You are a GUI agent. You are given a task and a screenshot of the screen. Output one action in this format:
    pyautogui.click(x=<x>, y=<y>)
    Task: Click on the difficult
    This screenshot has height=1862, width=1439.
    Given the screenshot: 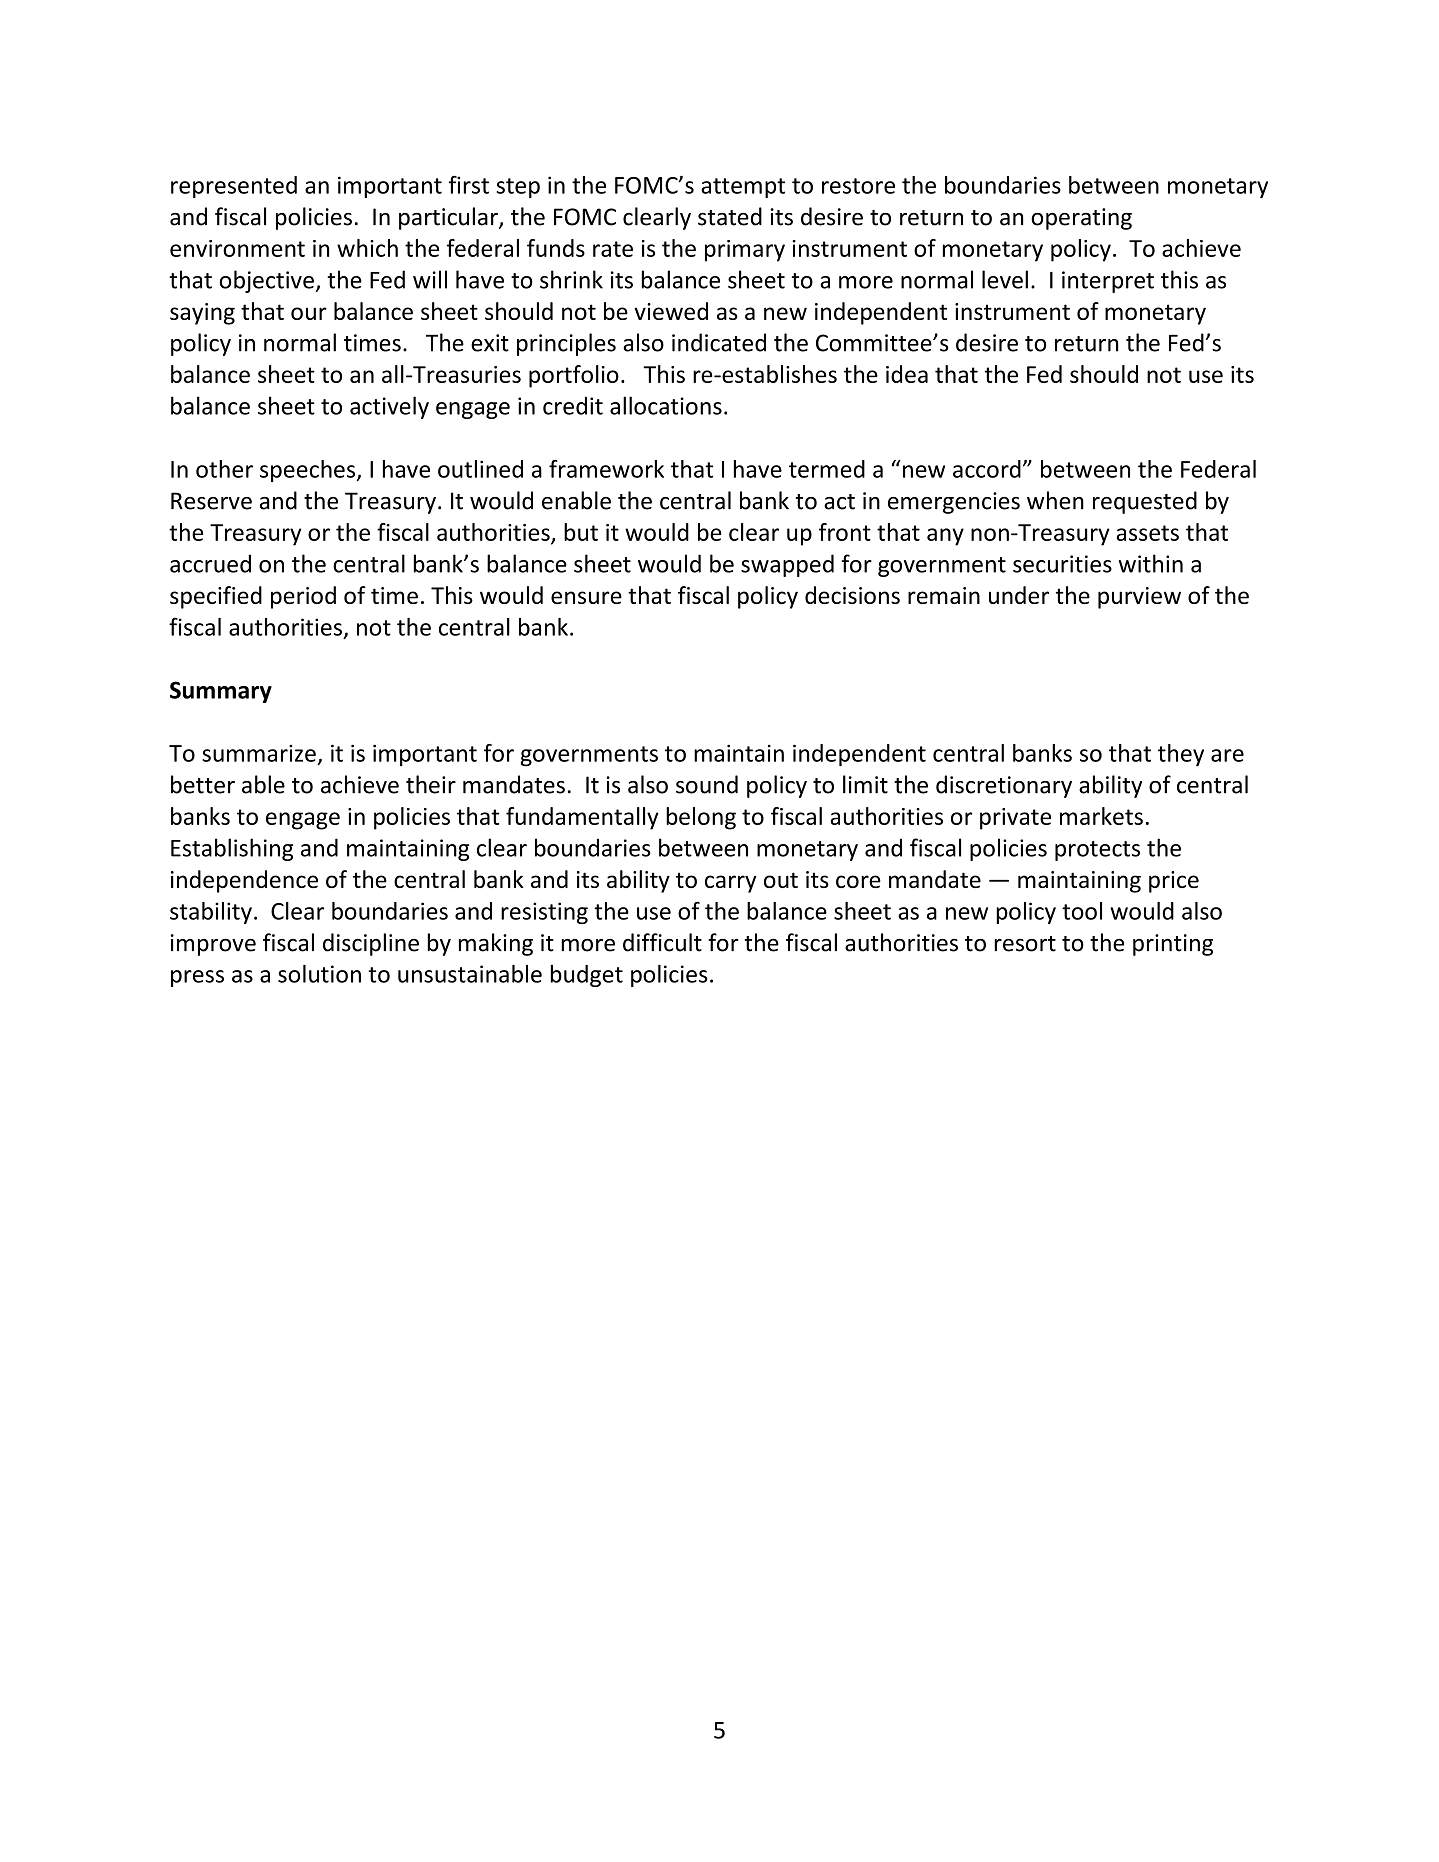 What is the action you would take?
    pyautogui.click(x=662, y=942)
